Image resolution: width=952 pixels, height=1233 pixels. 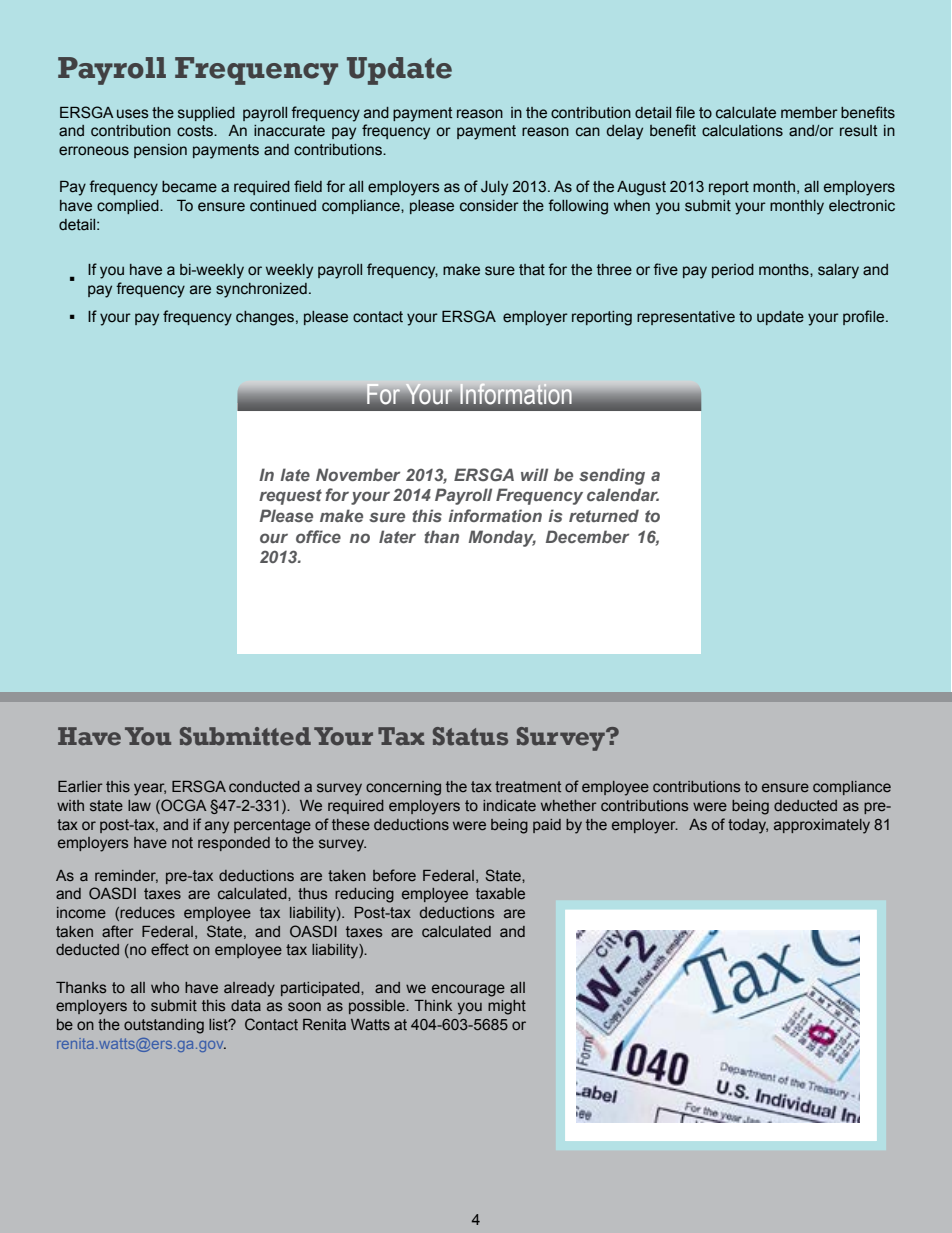 I want to click on office, so click(x=318, y=536).
